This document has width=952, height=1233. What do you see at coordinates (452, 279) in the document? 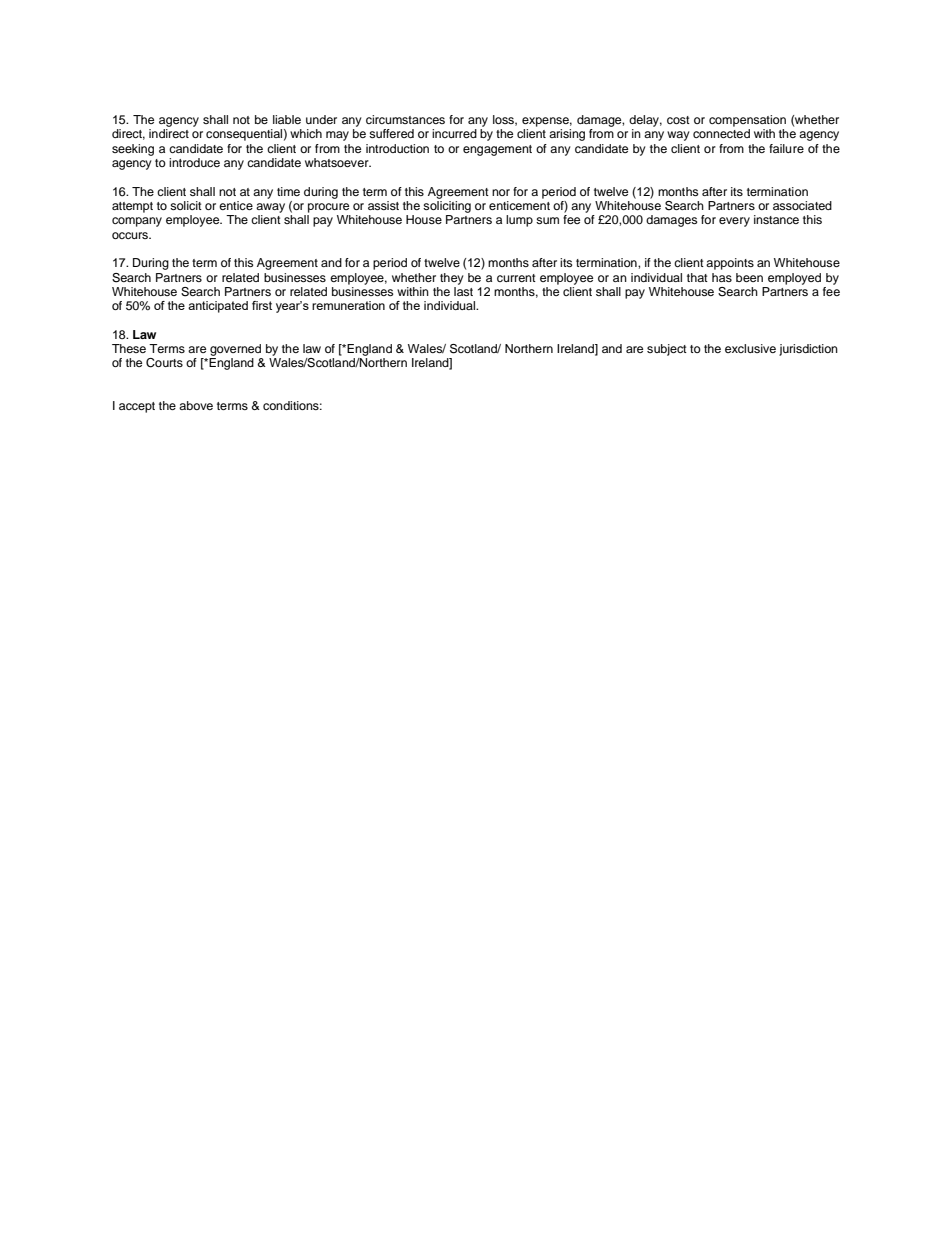
I see `they` at bounding box center [452, 279].
